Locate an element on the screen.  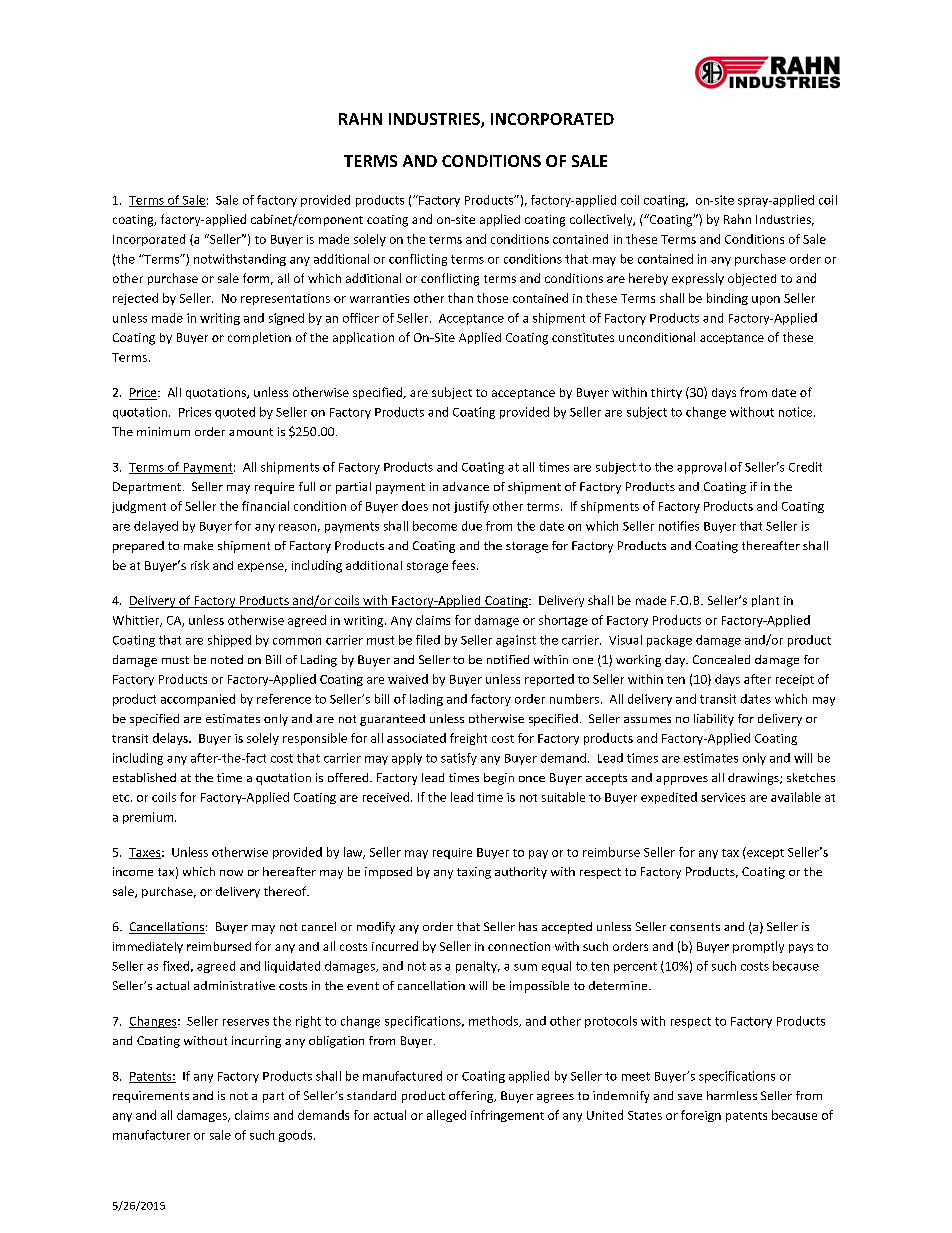
risk is located at coordinates (200, 565).
